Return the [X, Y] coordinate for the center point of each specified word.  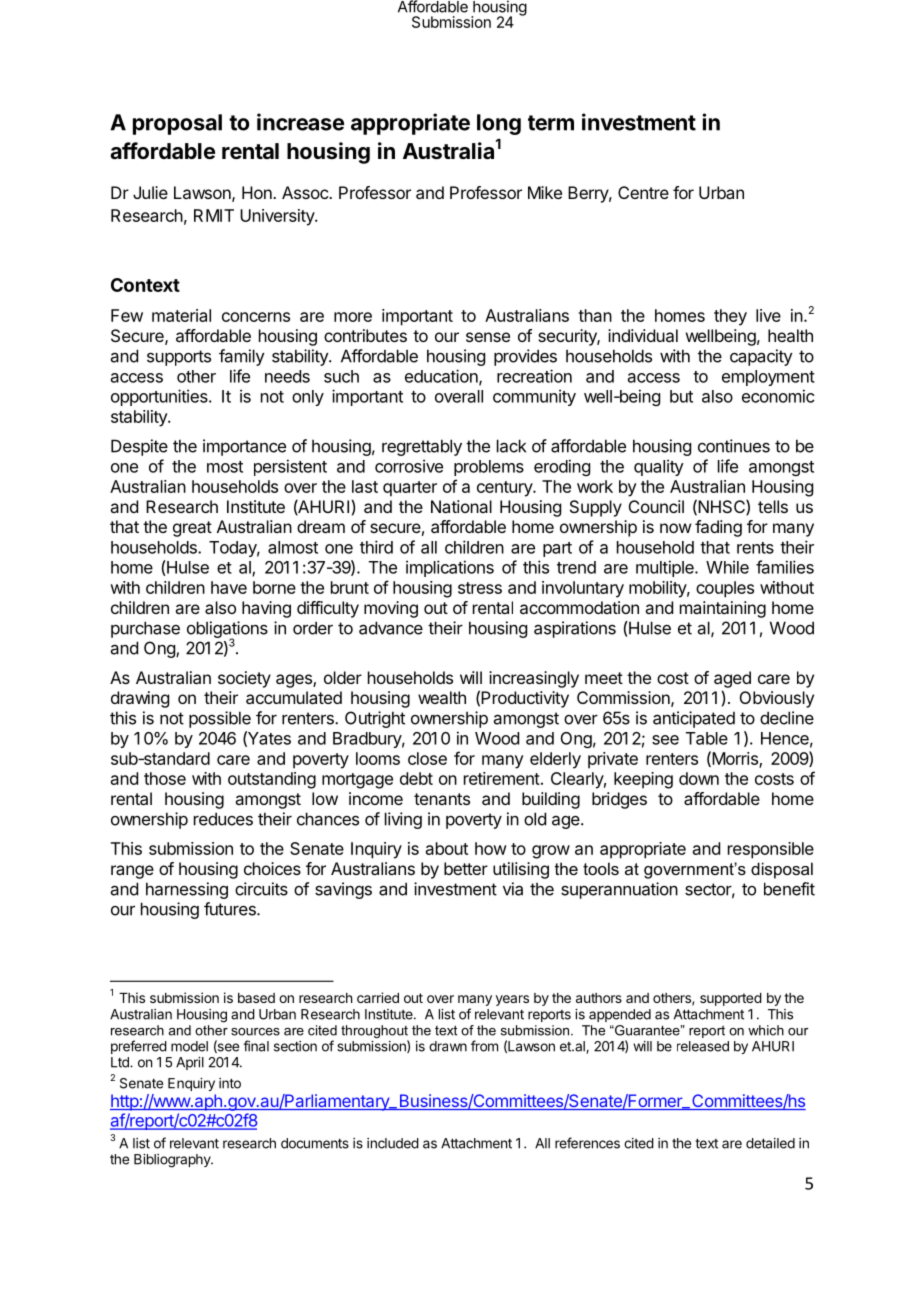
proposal [177, 124]
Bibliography [173, 1161]
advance [391, 628]
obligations [227, 630]
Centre [643, 192]
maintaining [723, 609]
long [499, 124]
